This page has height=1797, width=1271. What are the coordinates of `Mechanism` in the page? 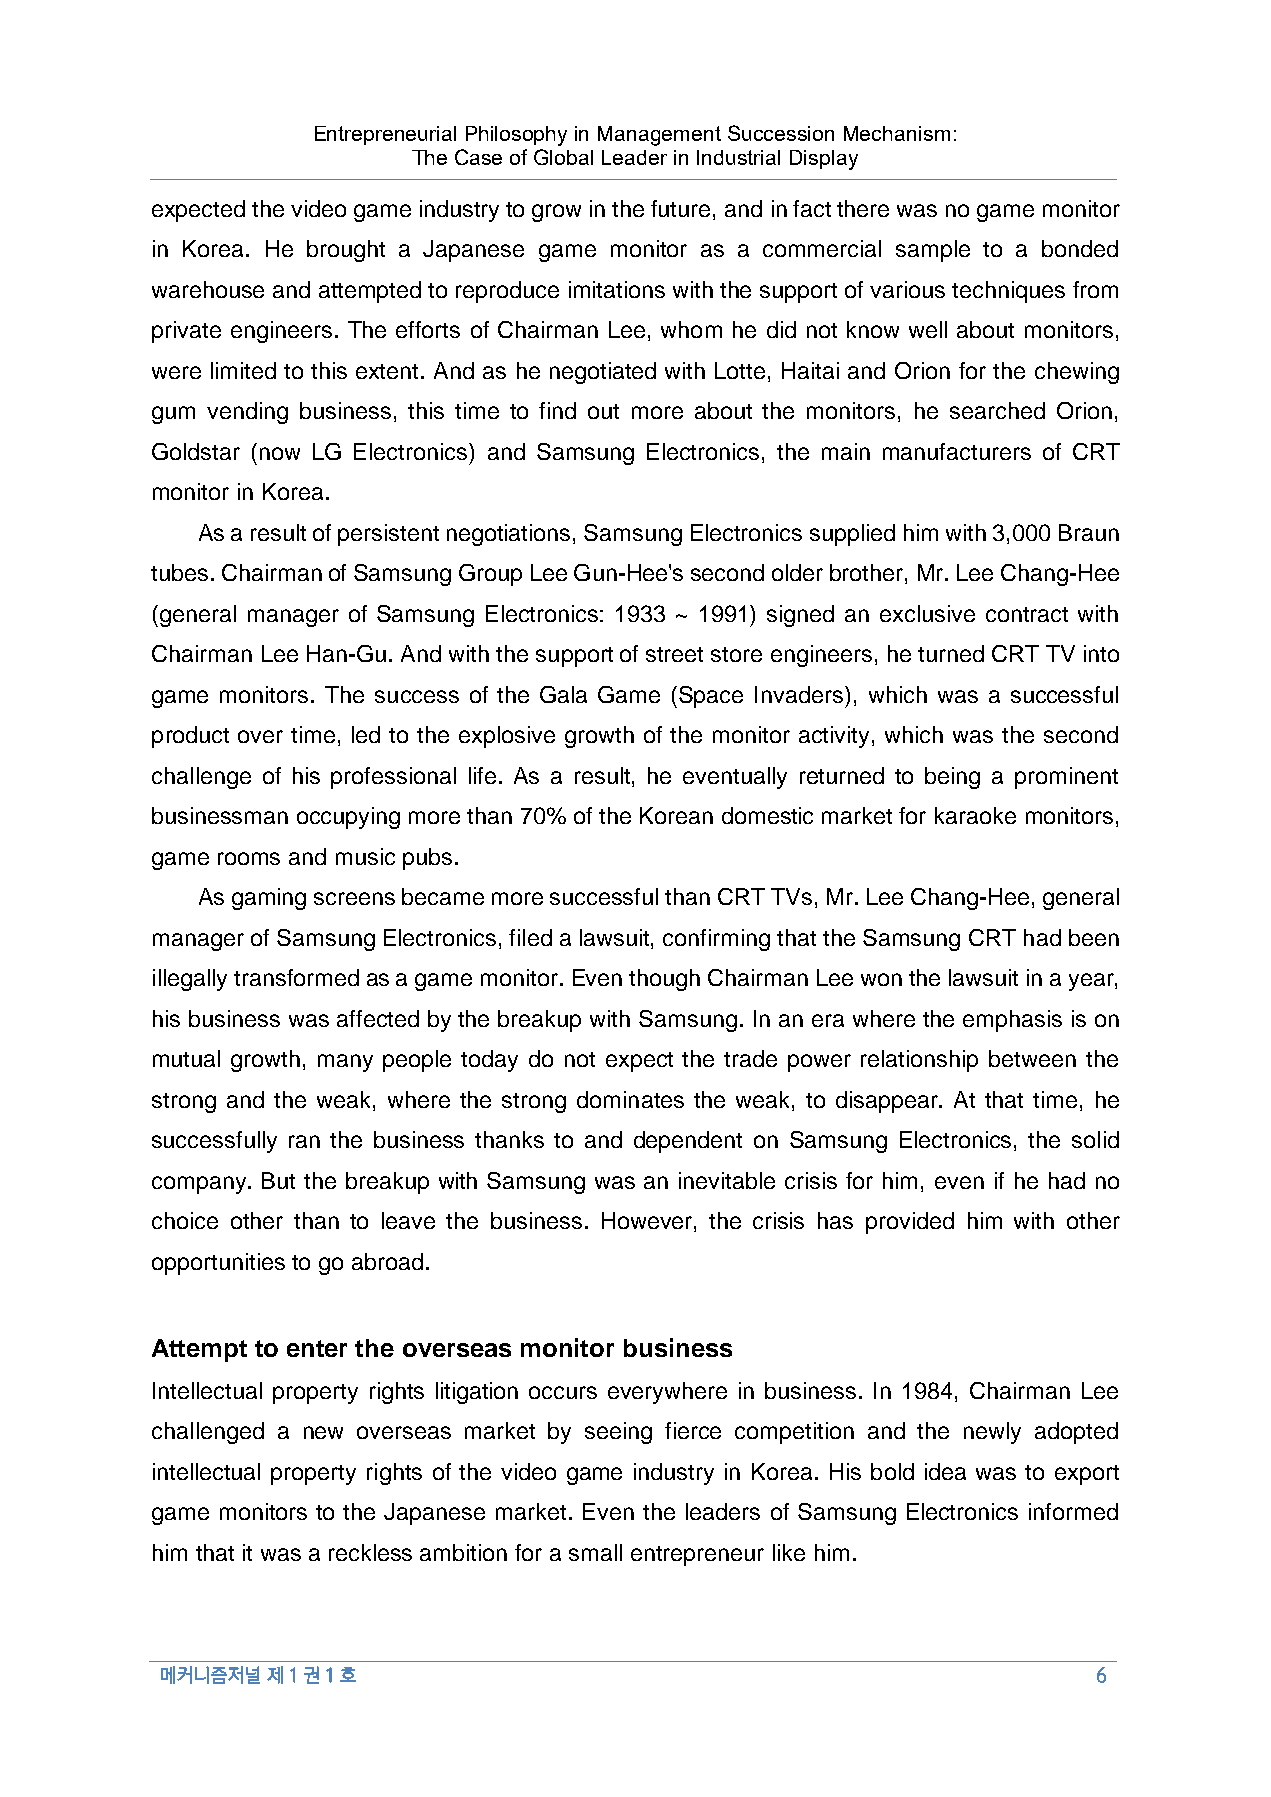 It's located at (897, 133).
